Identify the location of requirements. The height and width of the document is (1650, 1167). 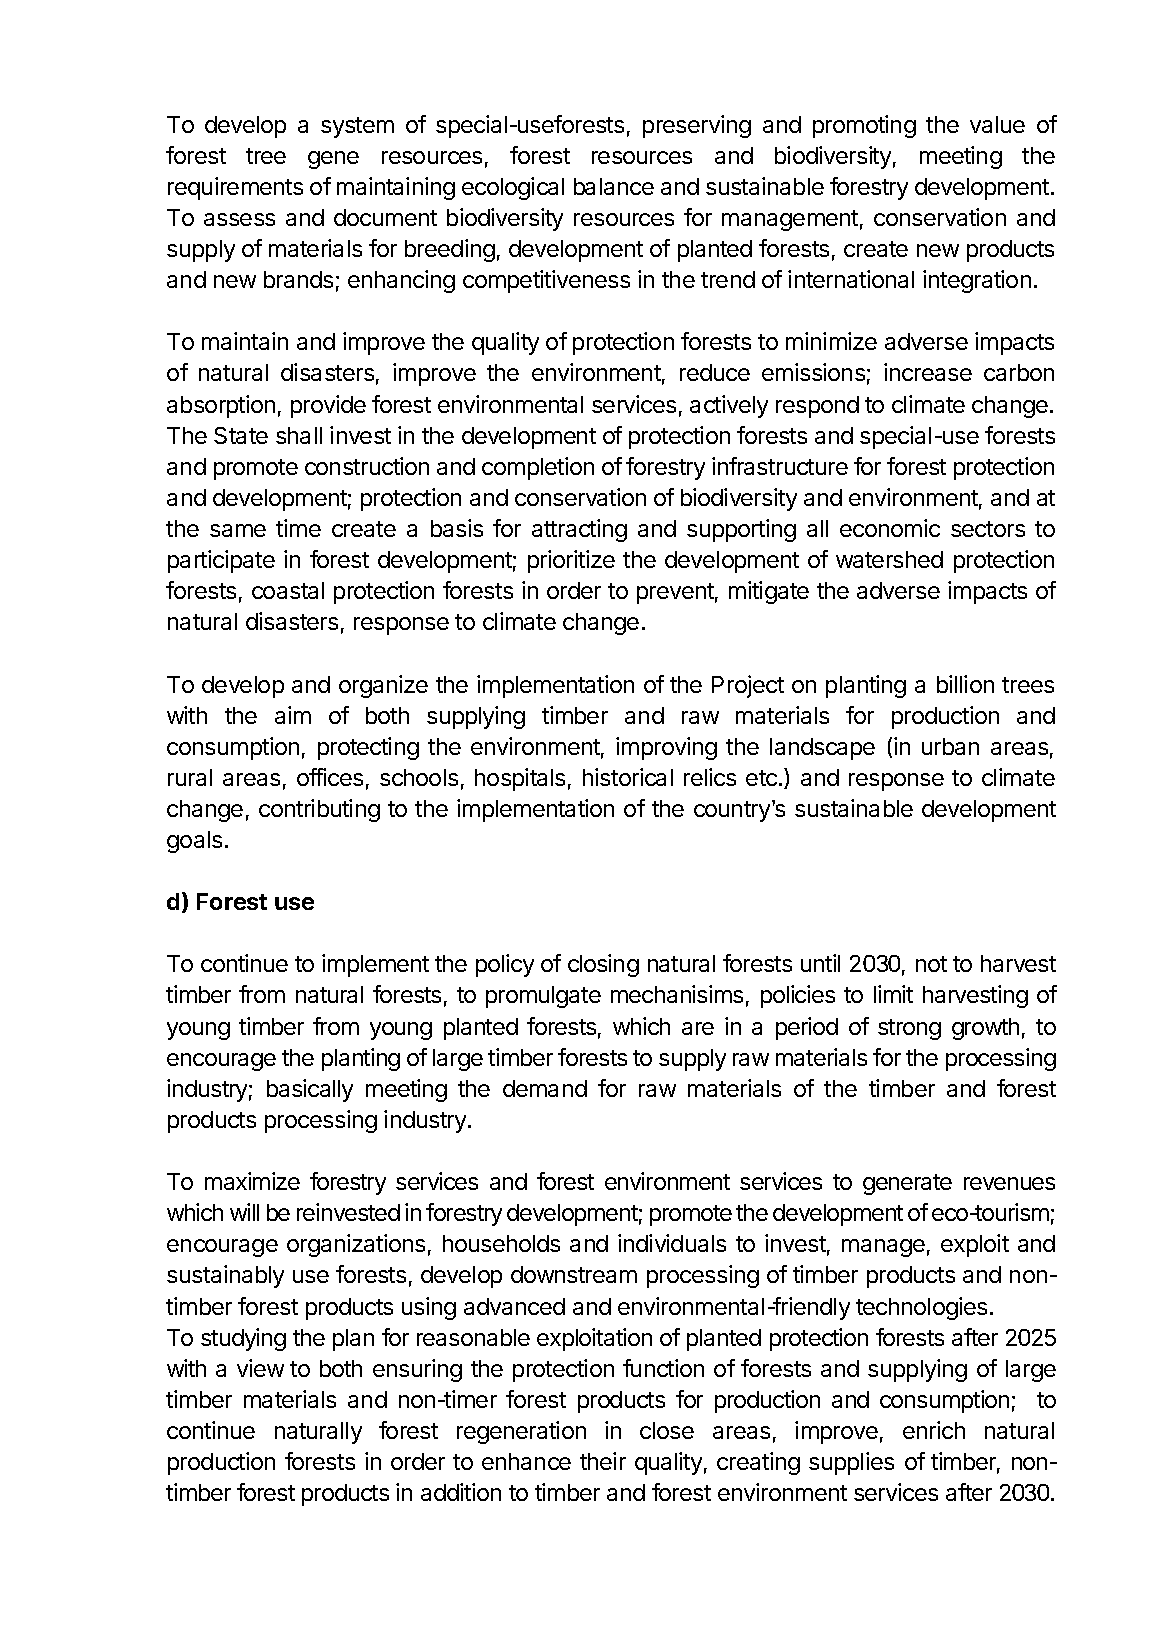
(235, 188).
